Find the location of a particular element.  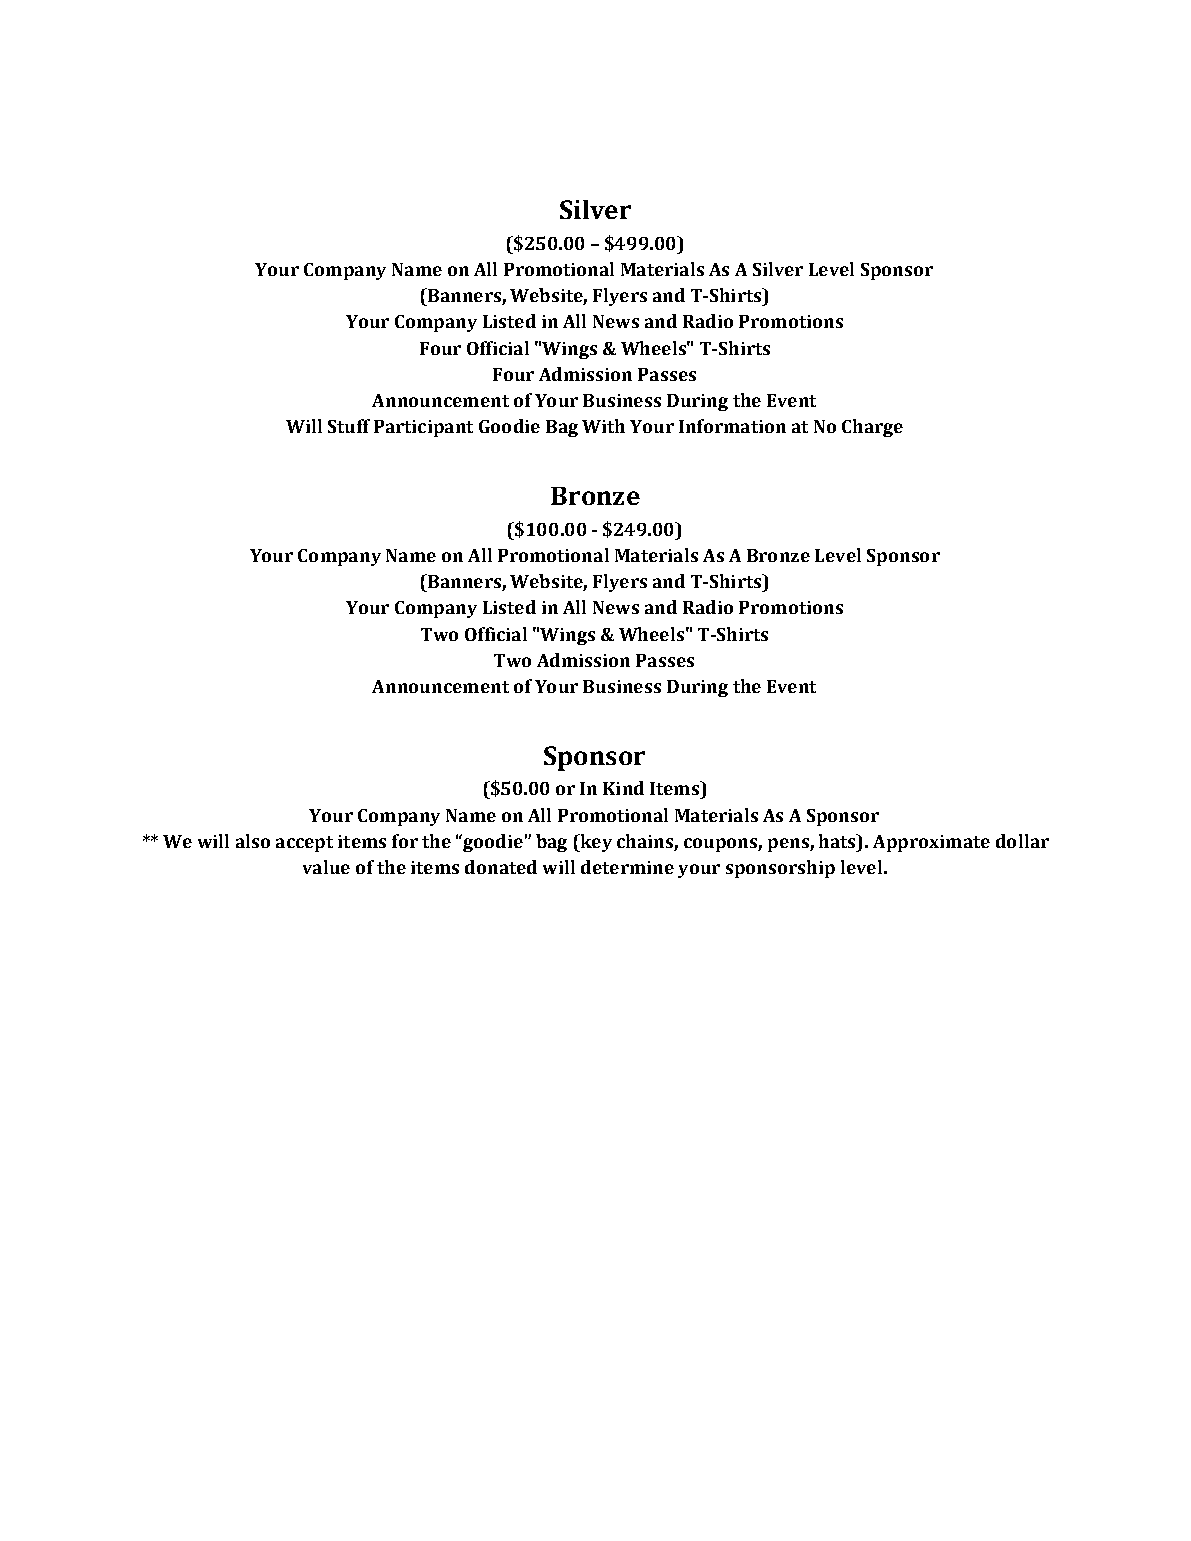

With is located at coordinates (603, 426).
